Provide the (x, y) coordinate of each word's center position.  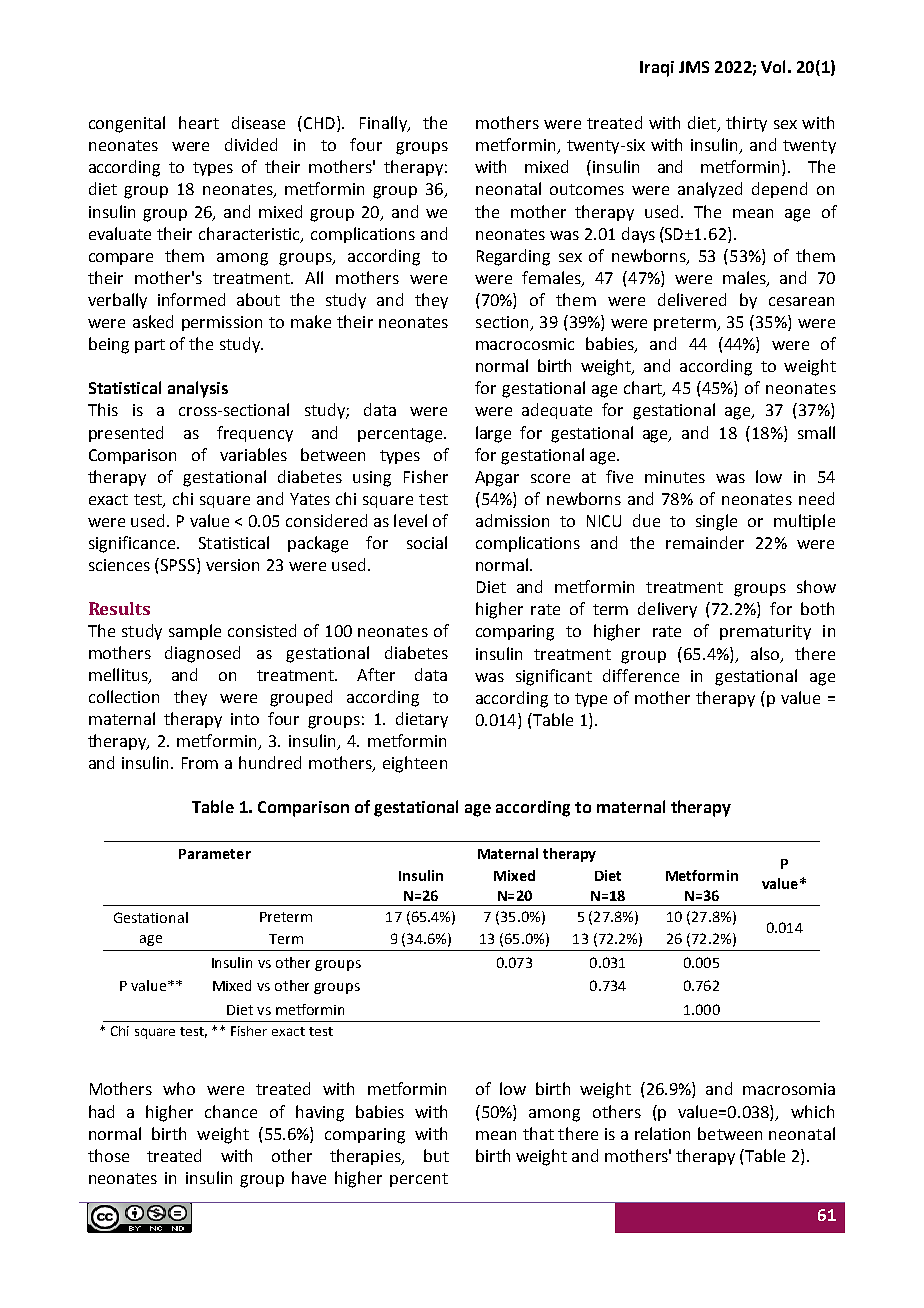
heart (199, 122)
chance (231, 1111)
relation (662, 1133)
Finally (384, 124)
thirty (746, 124)
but (436, 1155)
